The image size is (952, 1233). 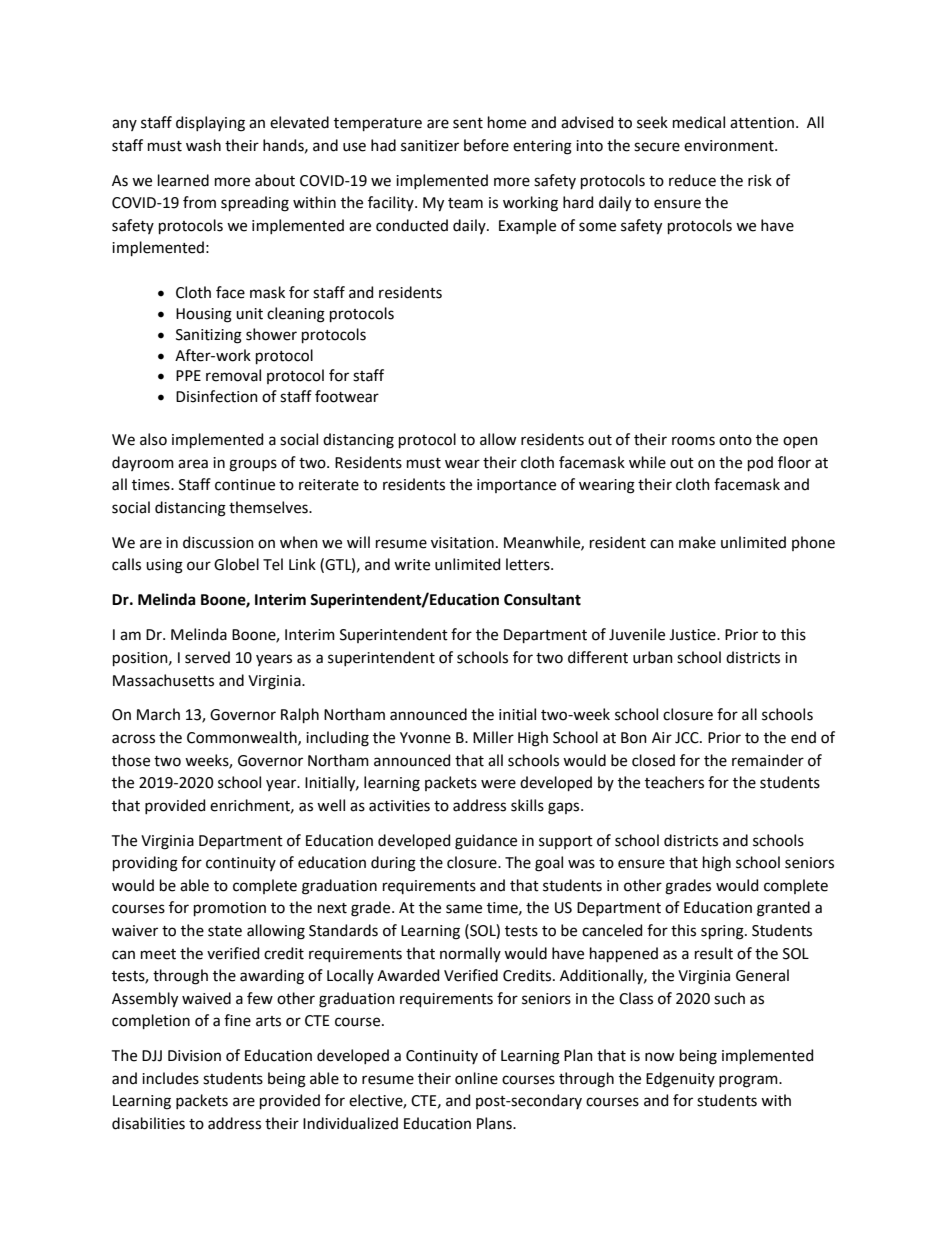 What do you see at coordinates (516, 486) in the page?
I see `importance` at bounding box center [516, 486].
